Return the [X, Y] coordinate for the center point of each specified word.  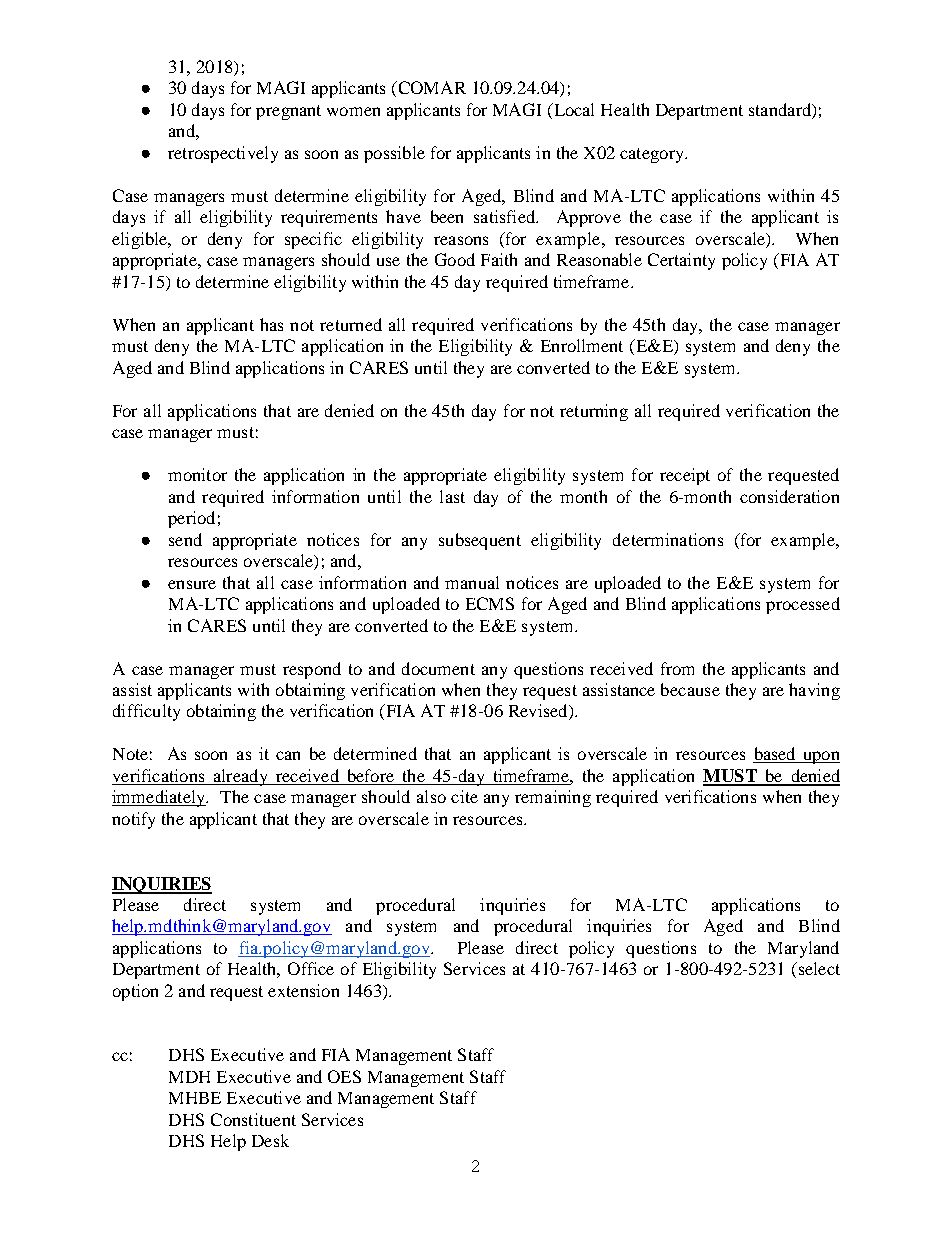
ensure [192, 584]
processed [803, 605]
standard [781, 109]
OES [344, 1076]
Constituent [253, 1119]
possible [394, 154]
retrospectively [223, 154]
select [818, 968]
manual [472, 582]
